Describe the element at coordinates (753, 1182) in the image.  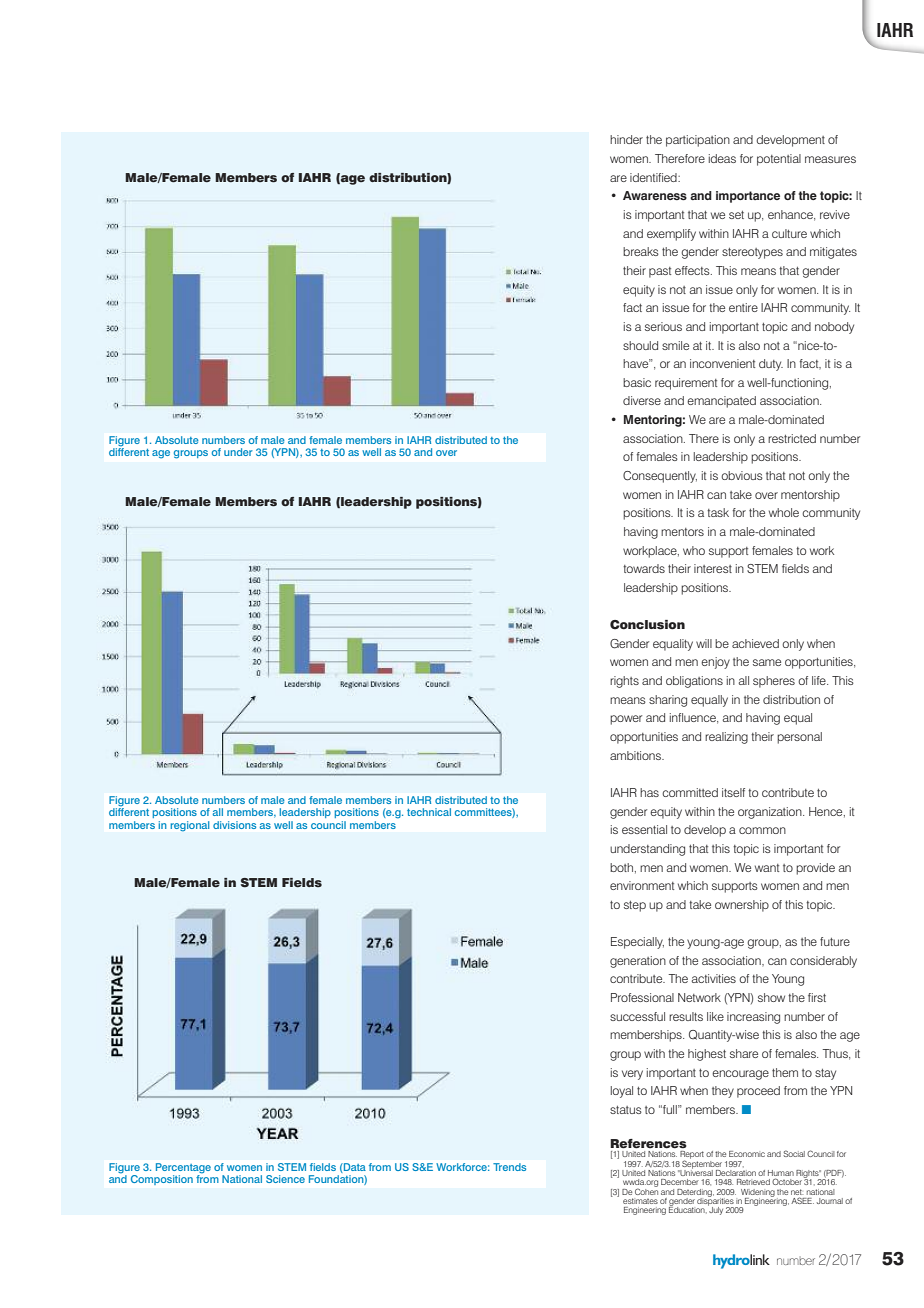
I see `Retrieved` at that location.
